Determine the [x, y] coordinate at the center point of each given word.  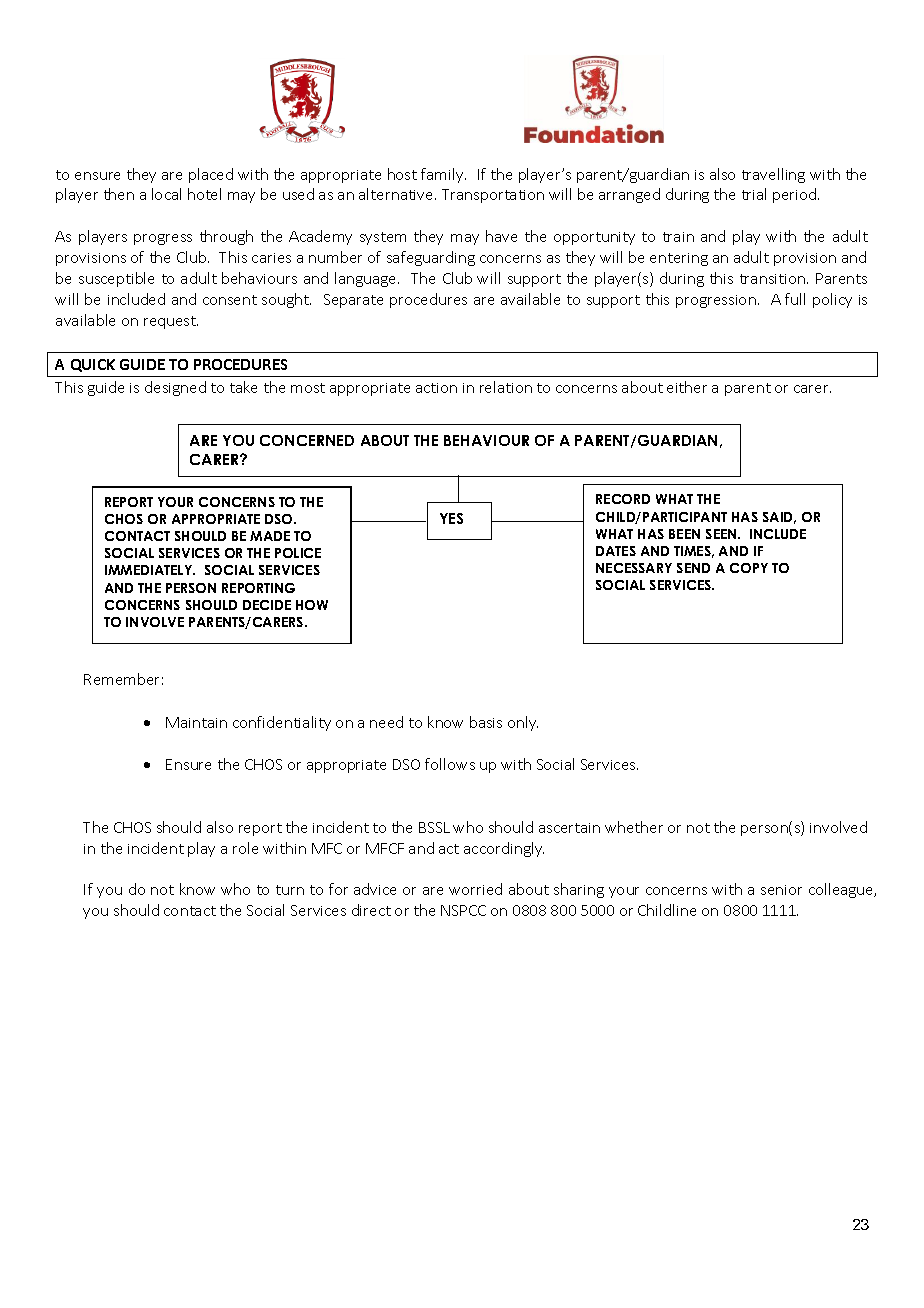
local [166, 194]
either [687, 387]
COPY [749, 568]
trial [754, 194]
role [245, 848]
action [436, 388]
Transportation [493, 196]
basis [486, 722]
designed [175, 388]
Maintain [196, 722]
